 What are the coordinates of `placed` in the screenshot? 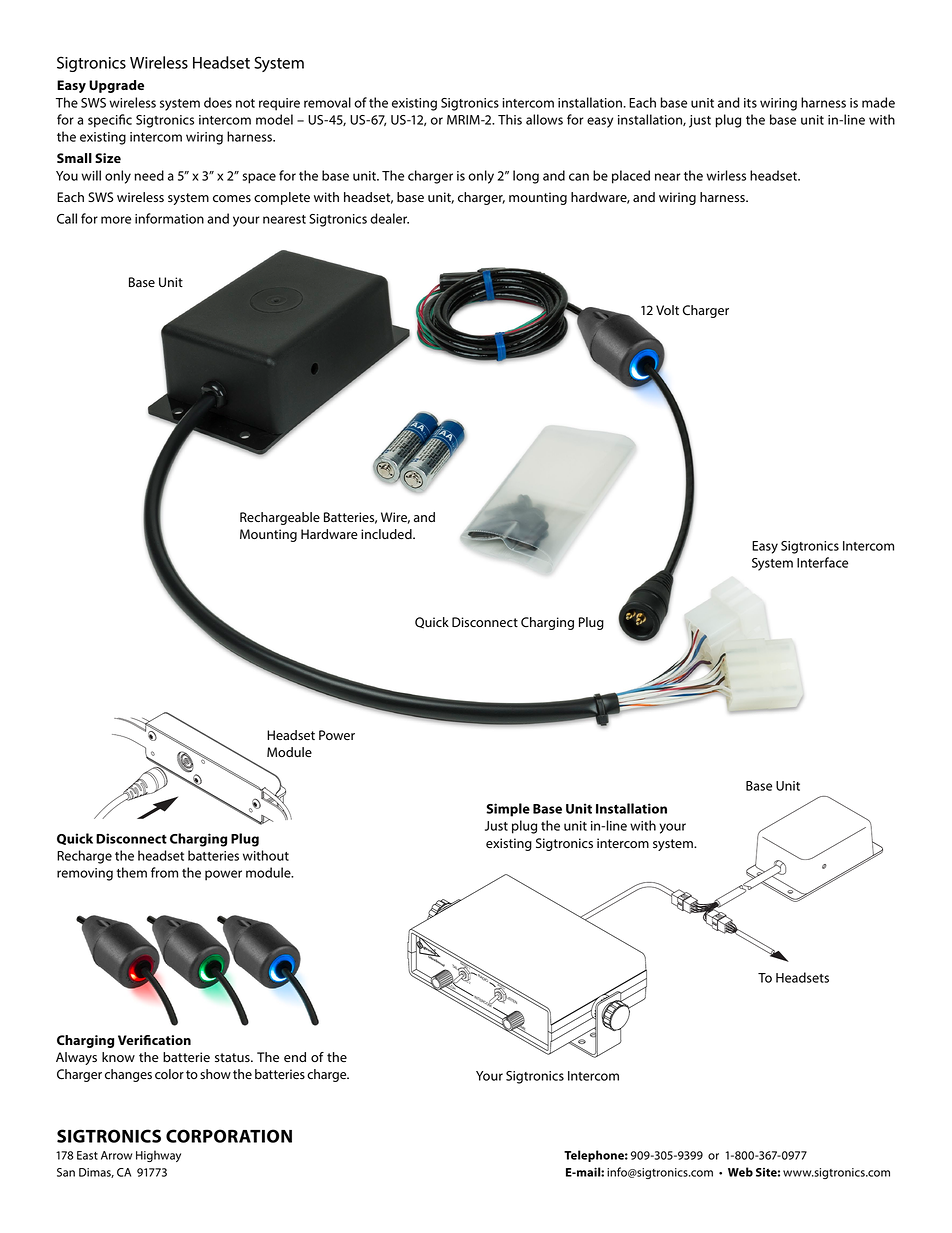 It's located at (631, 177).
